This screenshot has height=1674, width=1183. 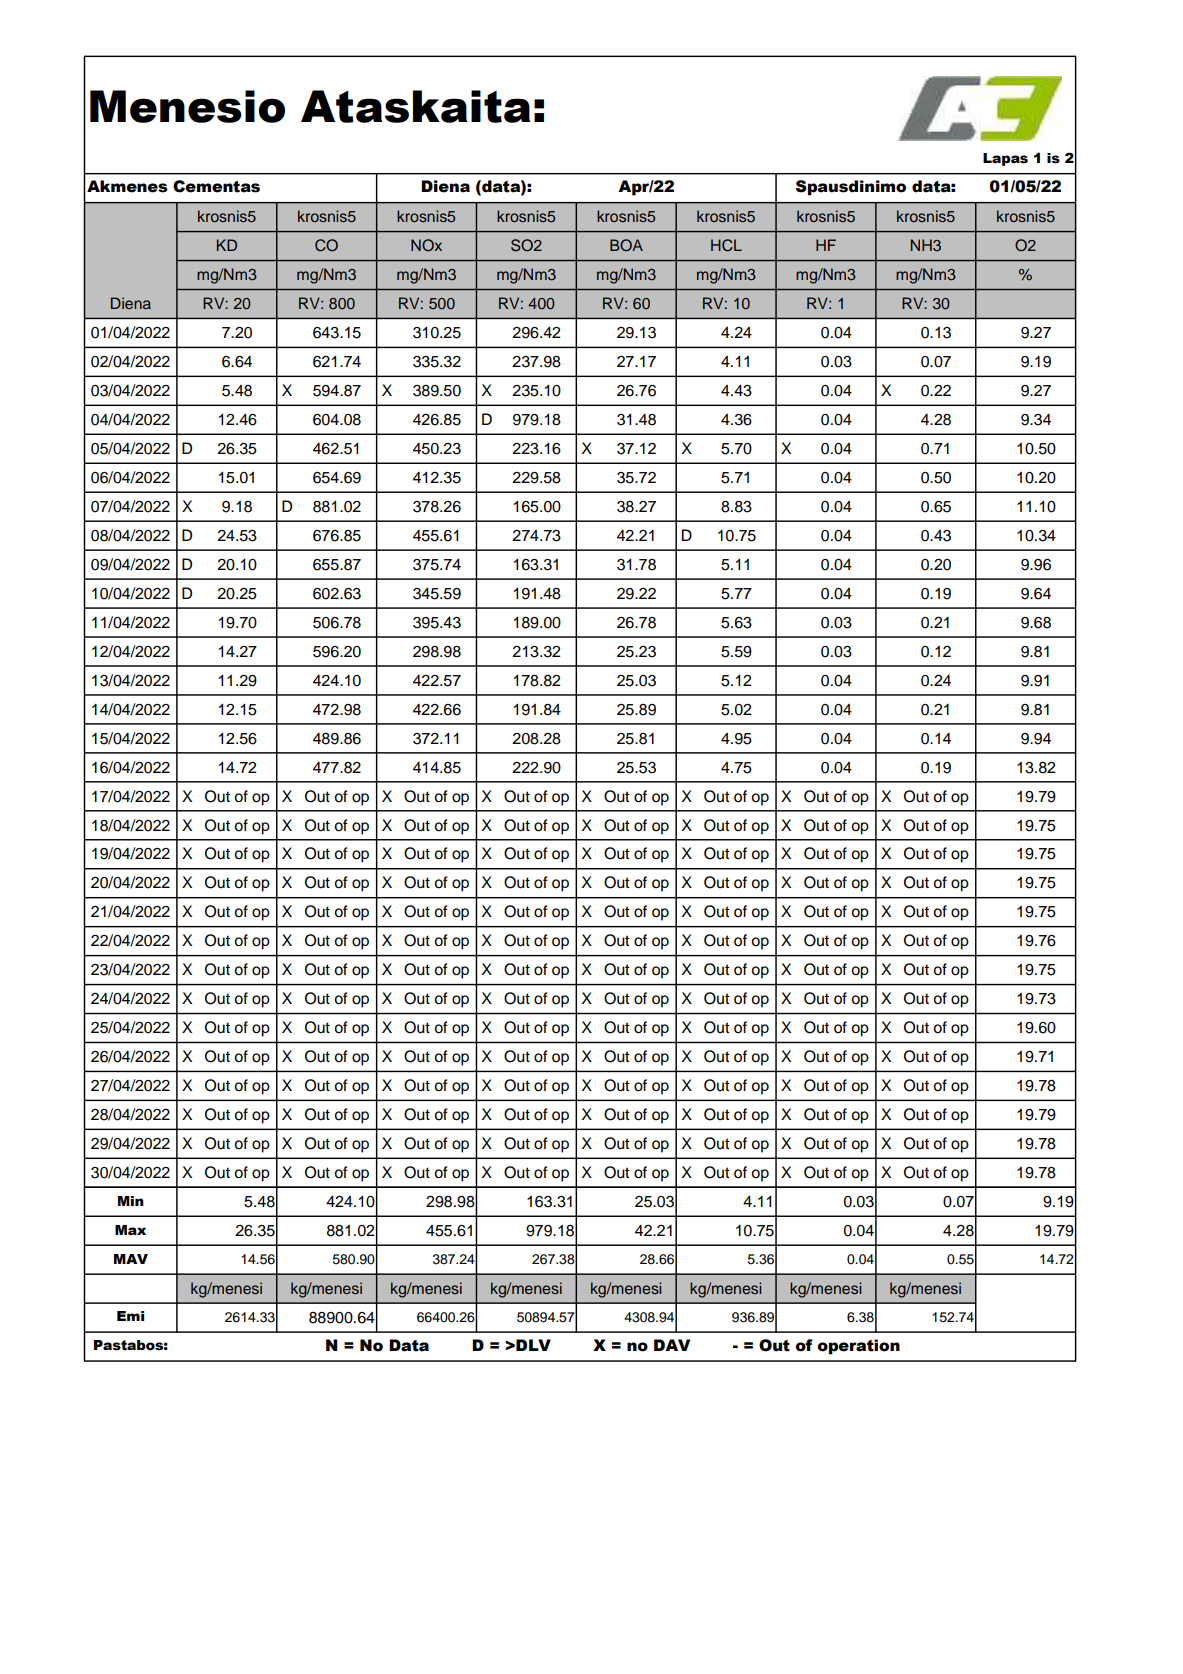 I want to click on Emi, so click(x=130, y=1316).
